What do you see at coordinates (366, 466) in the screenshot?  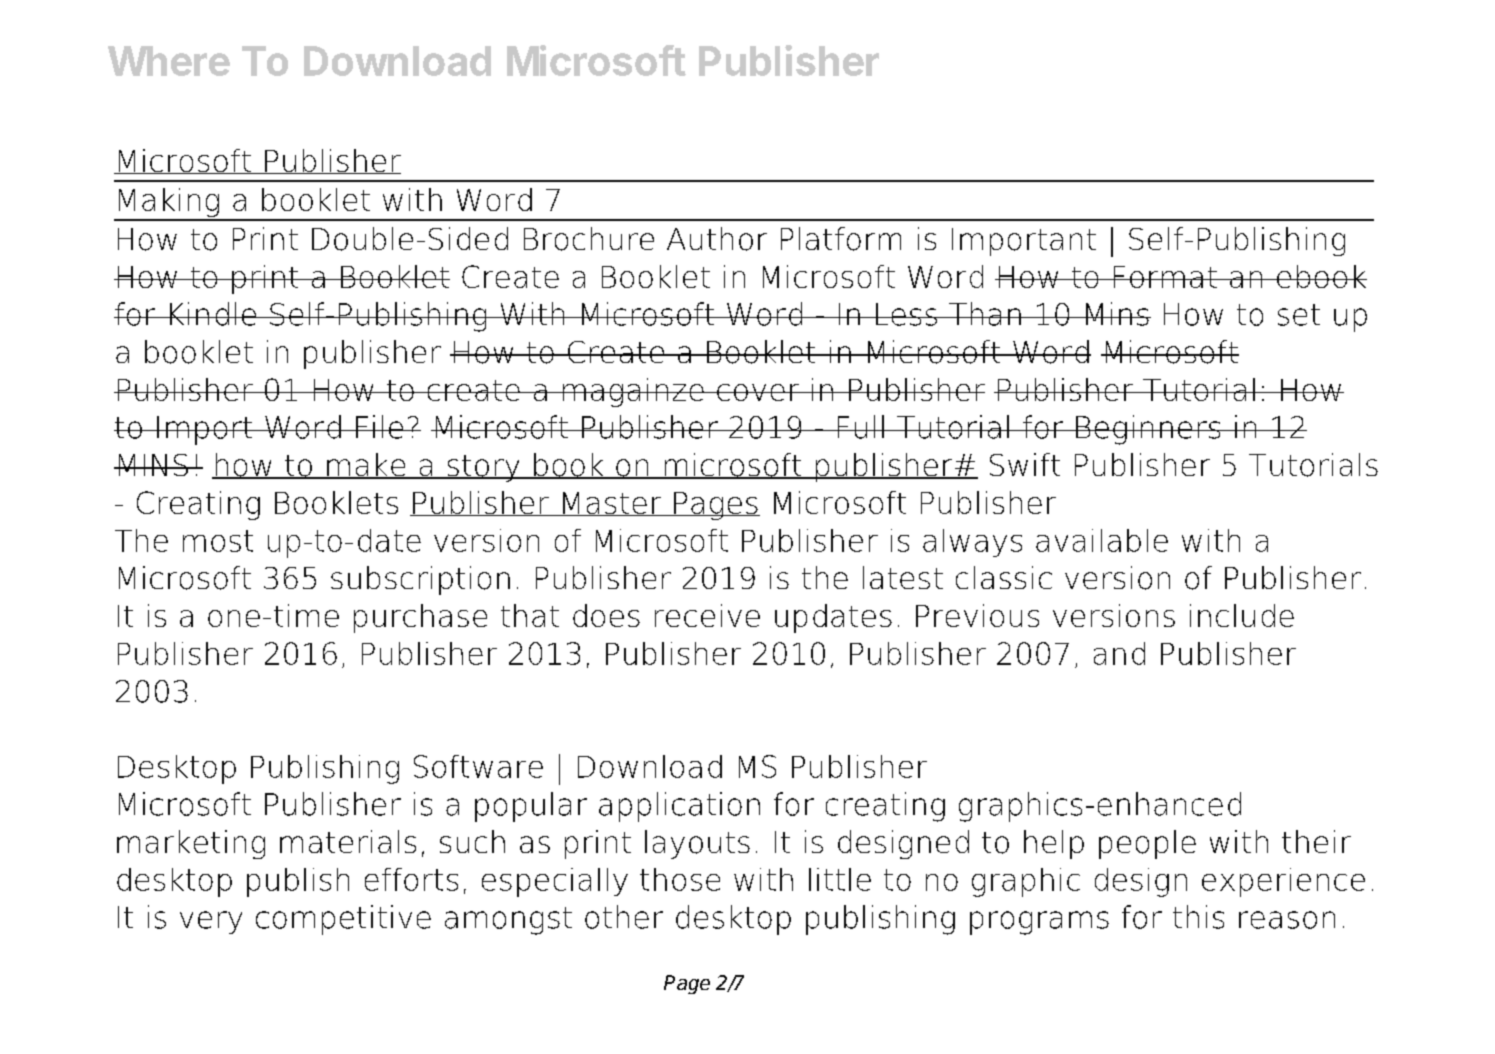 I see `make` at bounding box center [366, 466].
